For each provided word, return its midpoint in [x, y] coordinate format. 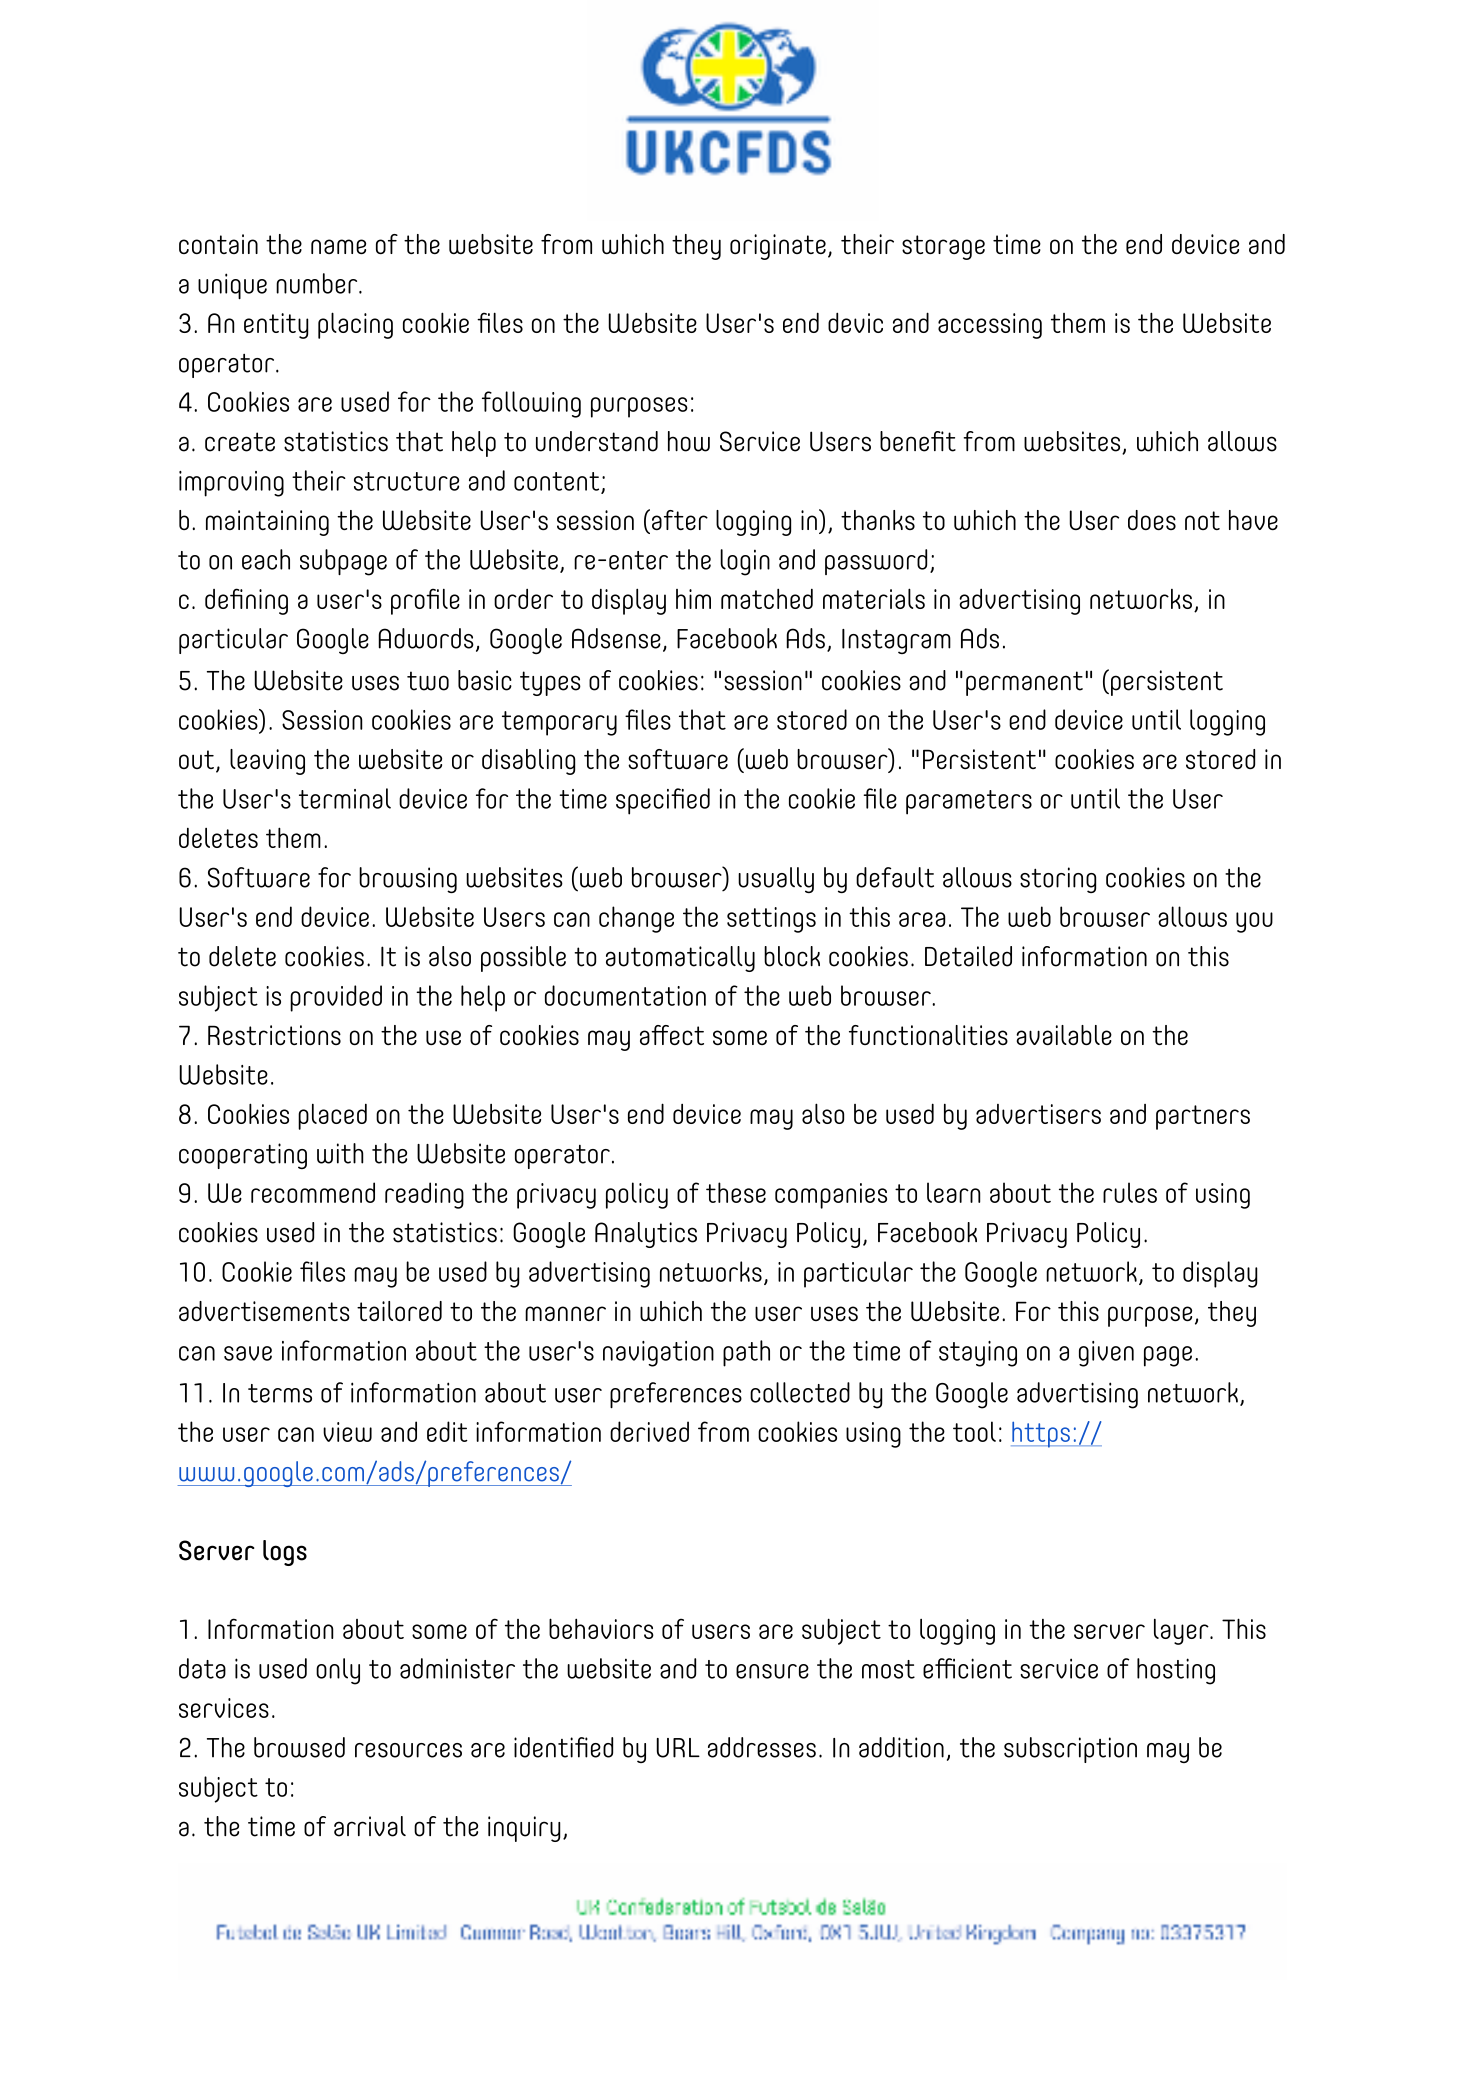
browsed [299, 1747]
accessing [990, 326]
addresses [762, 1747]
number [318, 283]
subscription [1070, 1750]
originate [778, 247]
